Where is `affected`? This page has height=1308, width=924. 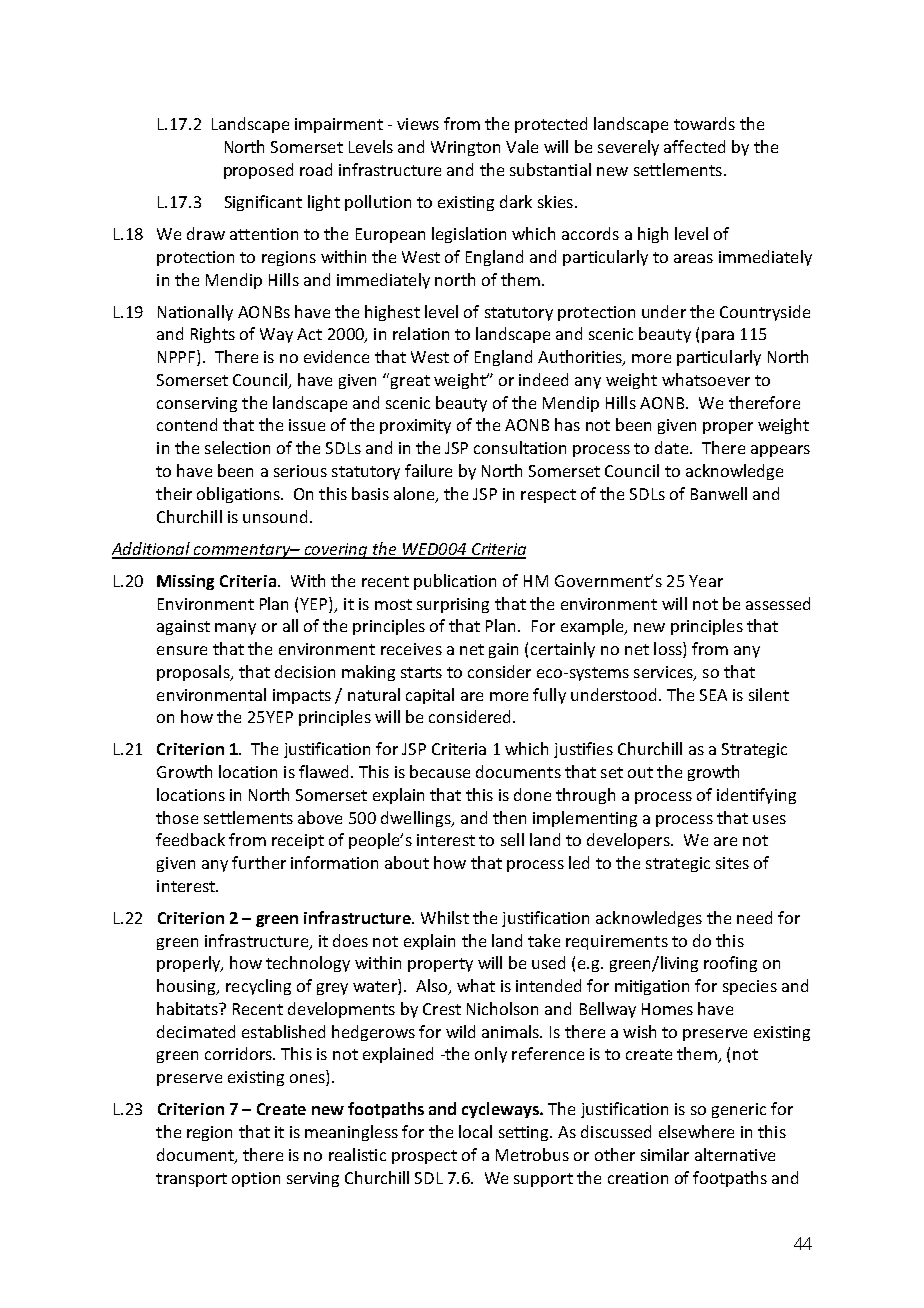 affected is located at coordinates (694, 146).
